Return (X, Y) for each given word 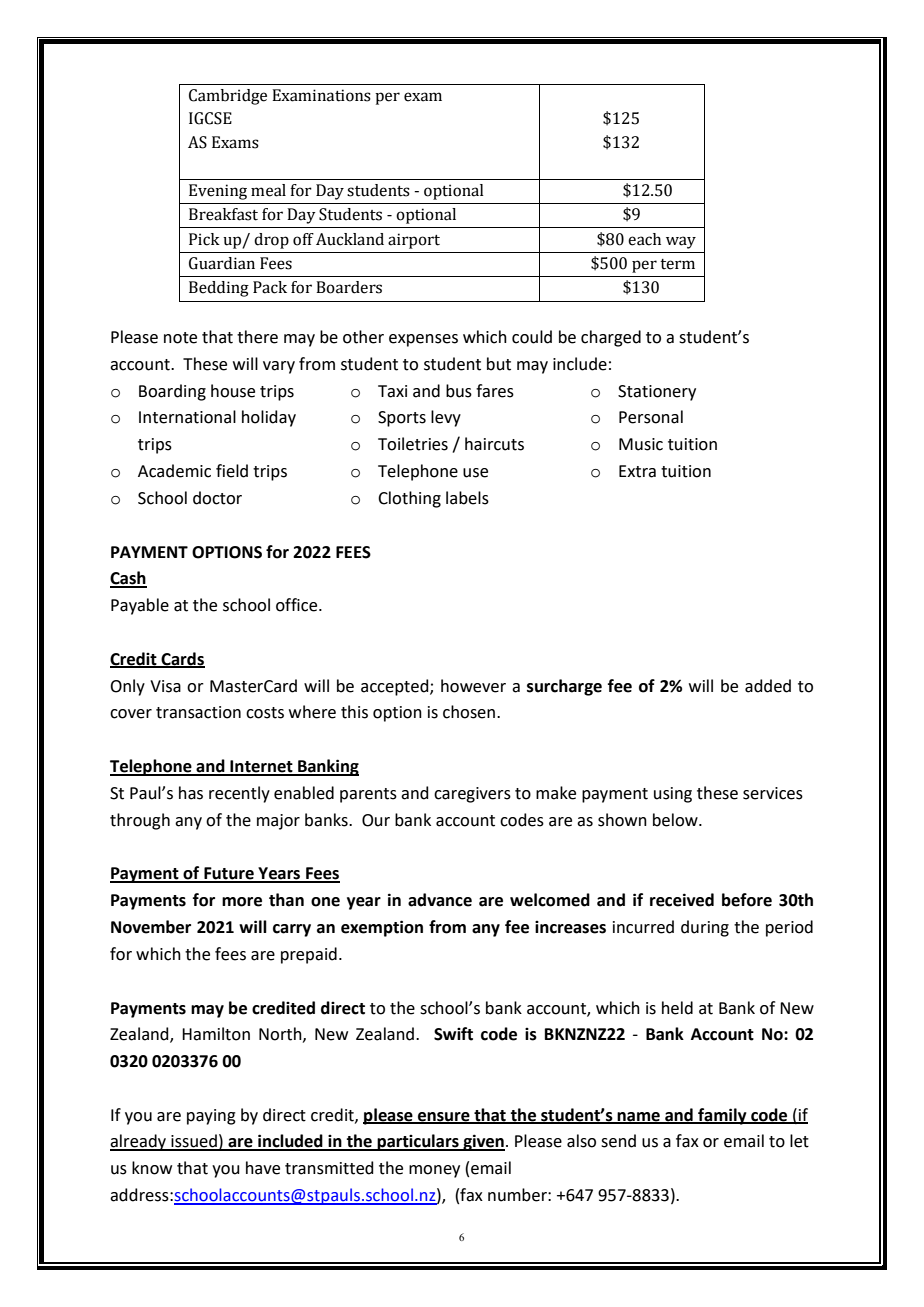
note (180, 338)
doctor (217, 498)
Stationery (657, 393)
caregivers (472, 795)
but (499, 364)
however (473, 686)
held (677, 1008)
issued (194, 1142)
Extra (637, 471)
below (676, 820)
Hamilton (216, 1034)
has (191, 793)
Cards (182, 659)
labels (467, 498)
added (768, 686)
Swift (453, 1034)
